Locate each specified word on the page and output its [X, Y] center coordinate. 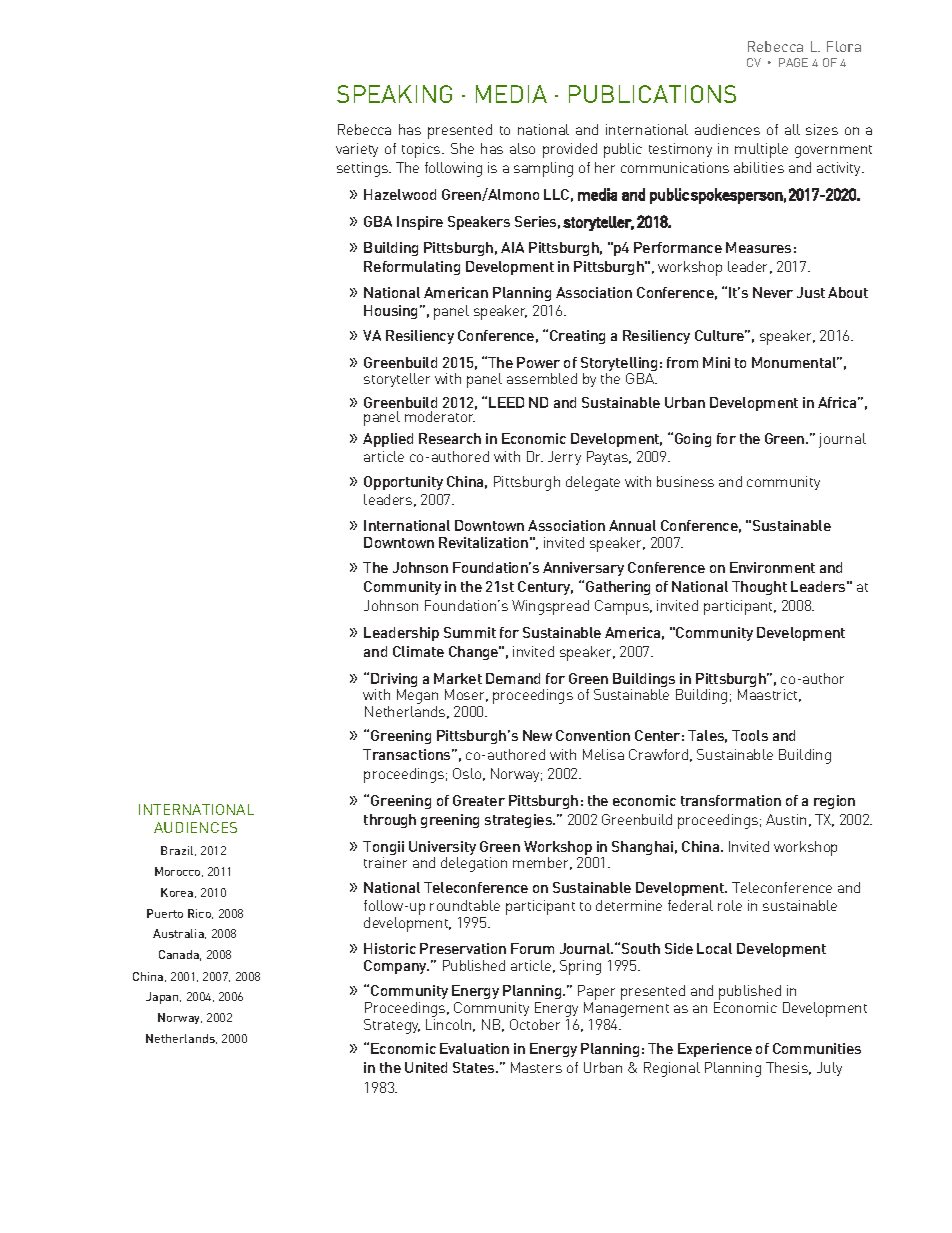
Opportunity [403, 483]
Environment [772, 567]
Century [545, 588]
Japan [163, 998]
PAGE [793, 62]
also [522, 148]
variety [357, 150]
